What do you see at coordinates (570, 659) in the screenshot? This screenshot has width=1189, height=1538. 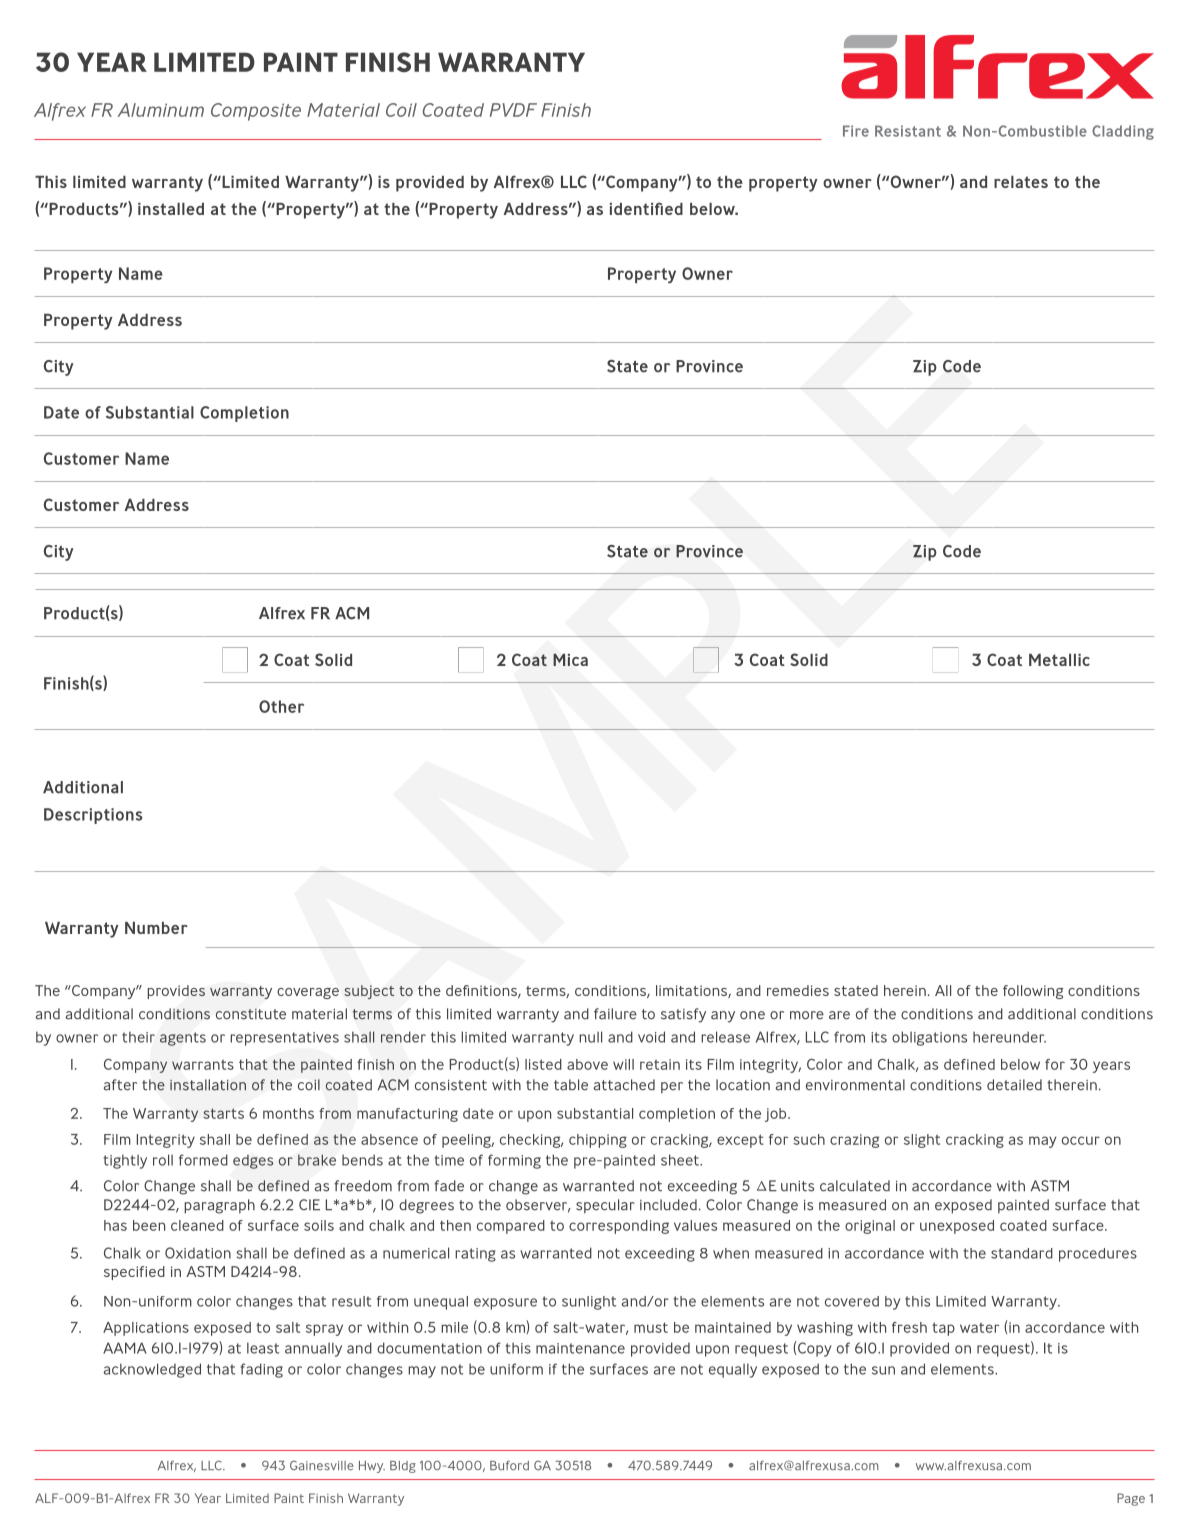 I see `Mica` at bounding box center [570, 659].
